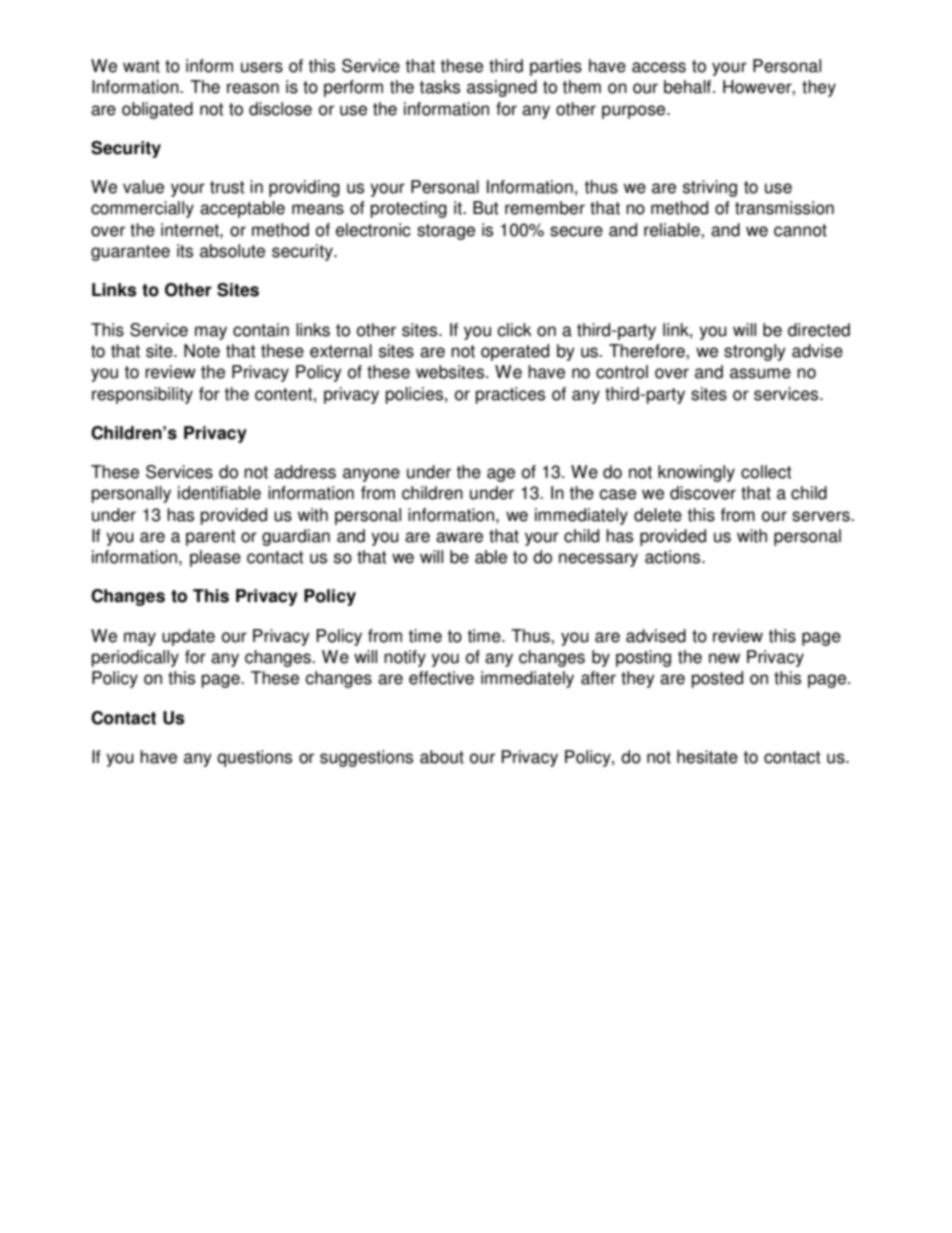 The image size is (952, 1233). What do you see at coordinates (502, 88) in the image?
I see `assigned` at bounding box center [502, 88].
